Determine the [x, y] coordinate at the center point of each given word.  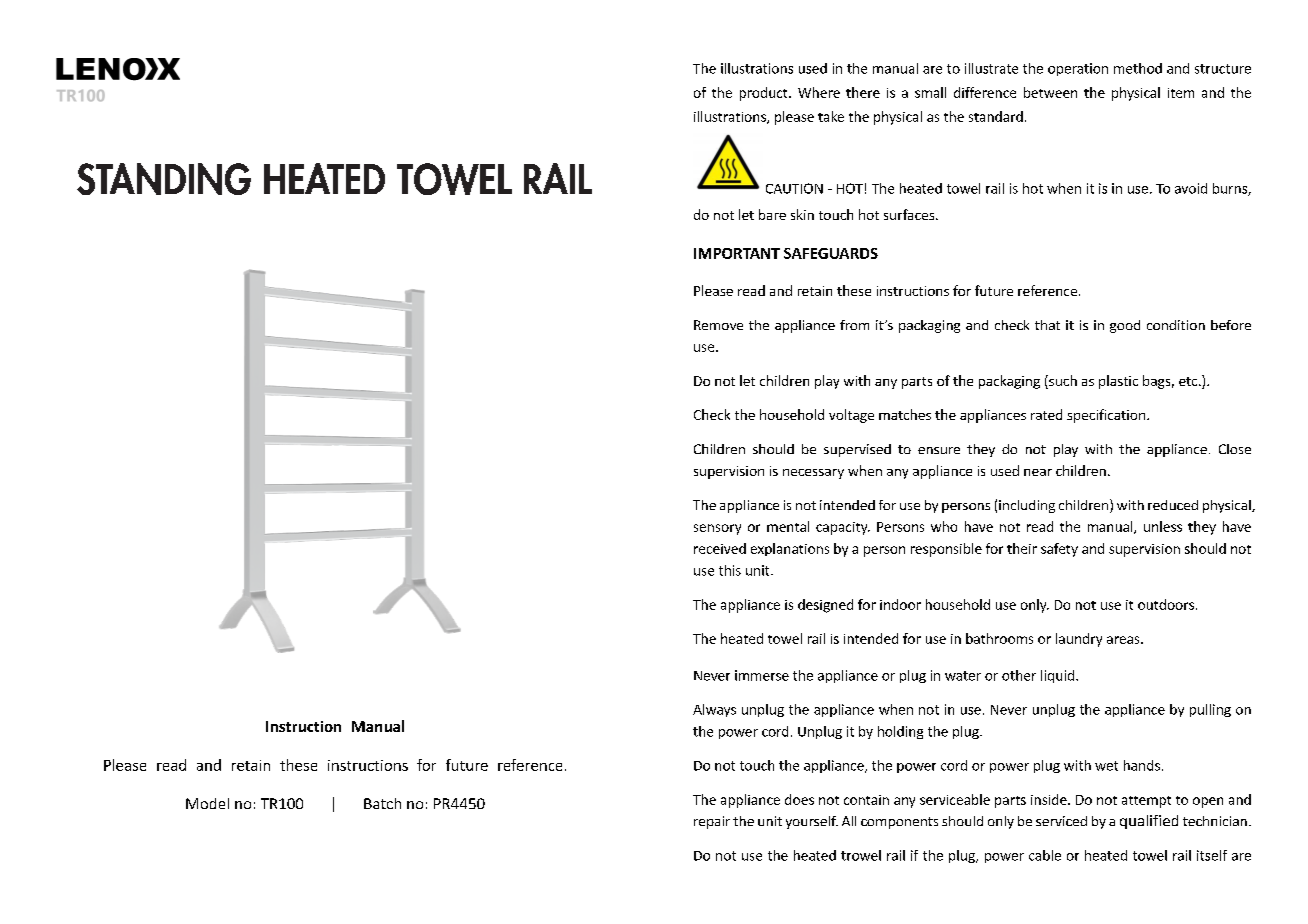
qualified [1149, 822]
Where [819, 92]
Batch [382, 803]
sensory [717, 529]
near [1038, 472]
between [1050, 92]
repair [712, 822]
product [765, 94]
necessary [813, 474]
